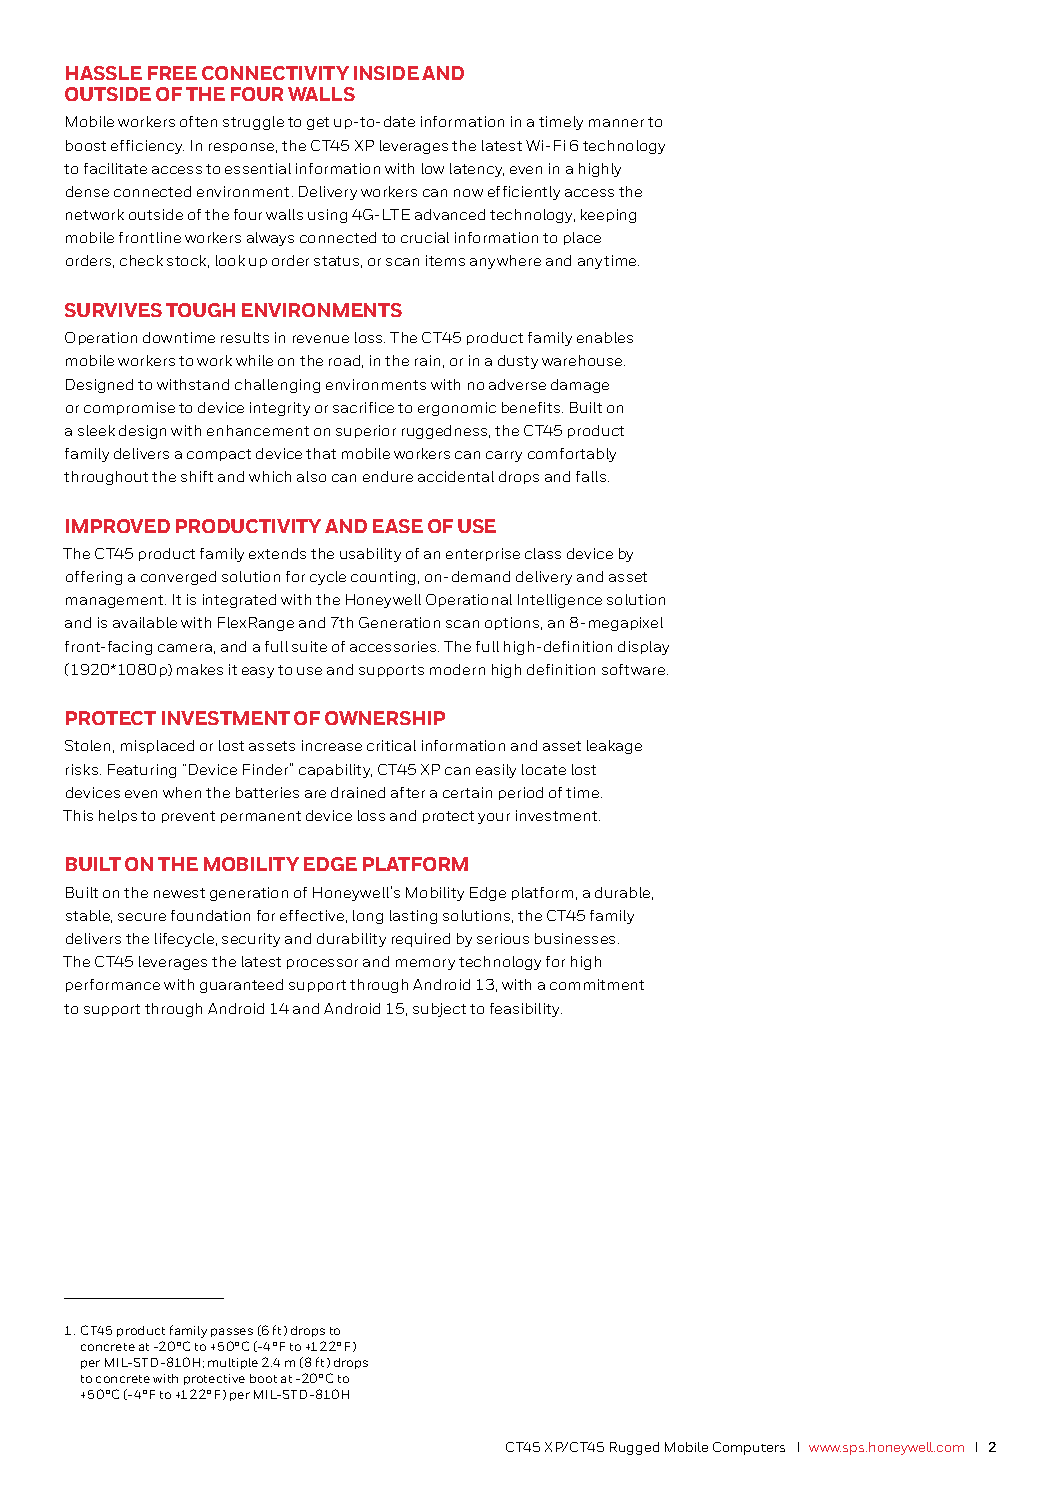  What do you see at coordinates (113, 985) in the page?
I see `performance` at bounding box center [113, 985].
